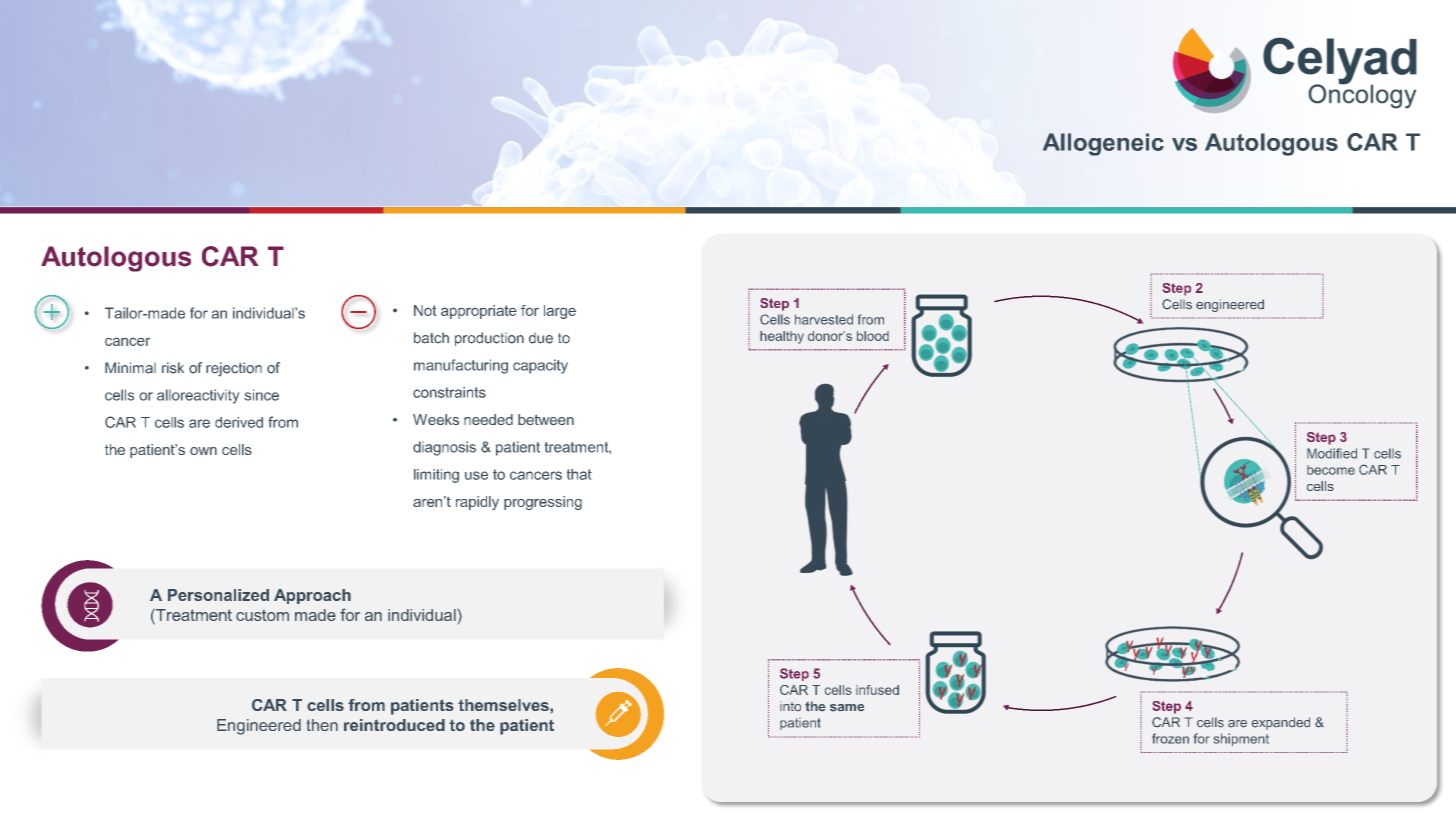 This screenshot has height=819, width=1456. Describe the element at coordinates (824, 319) in the screenshot. I see `harvested` at that location.
